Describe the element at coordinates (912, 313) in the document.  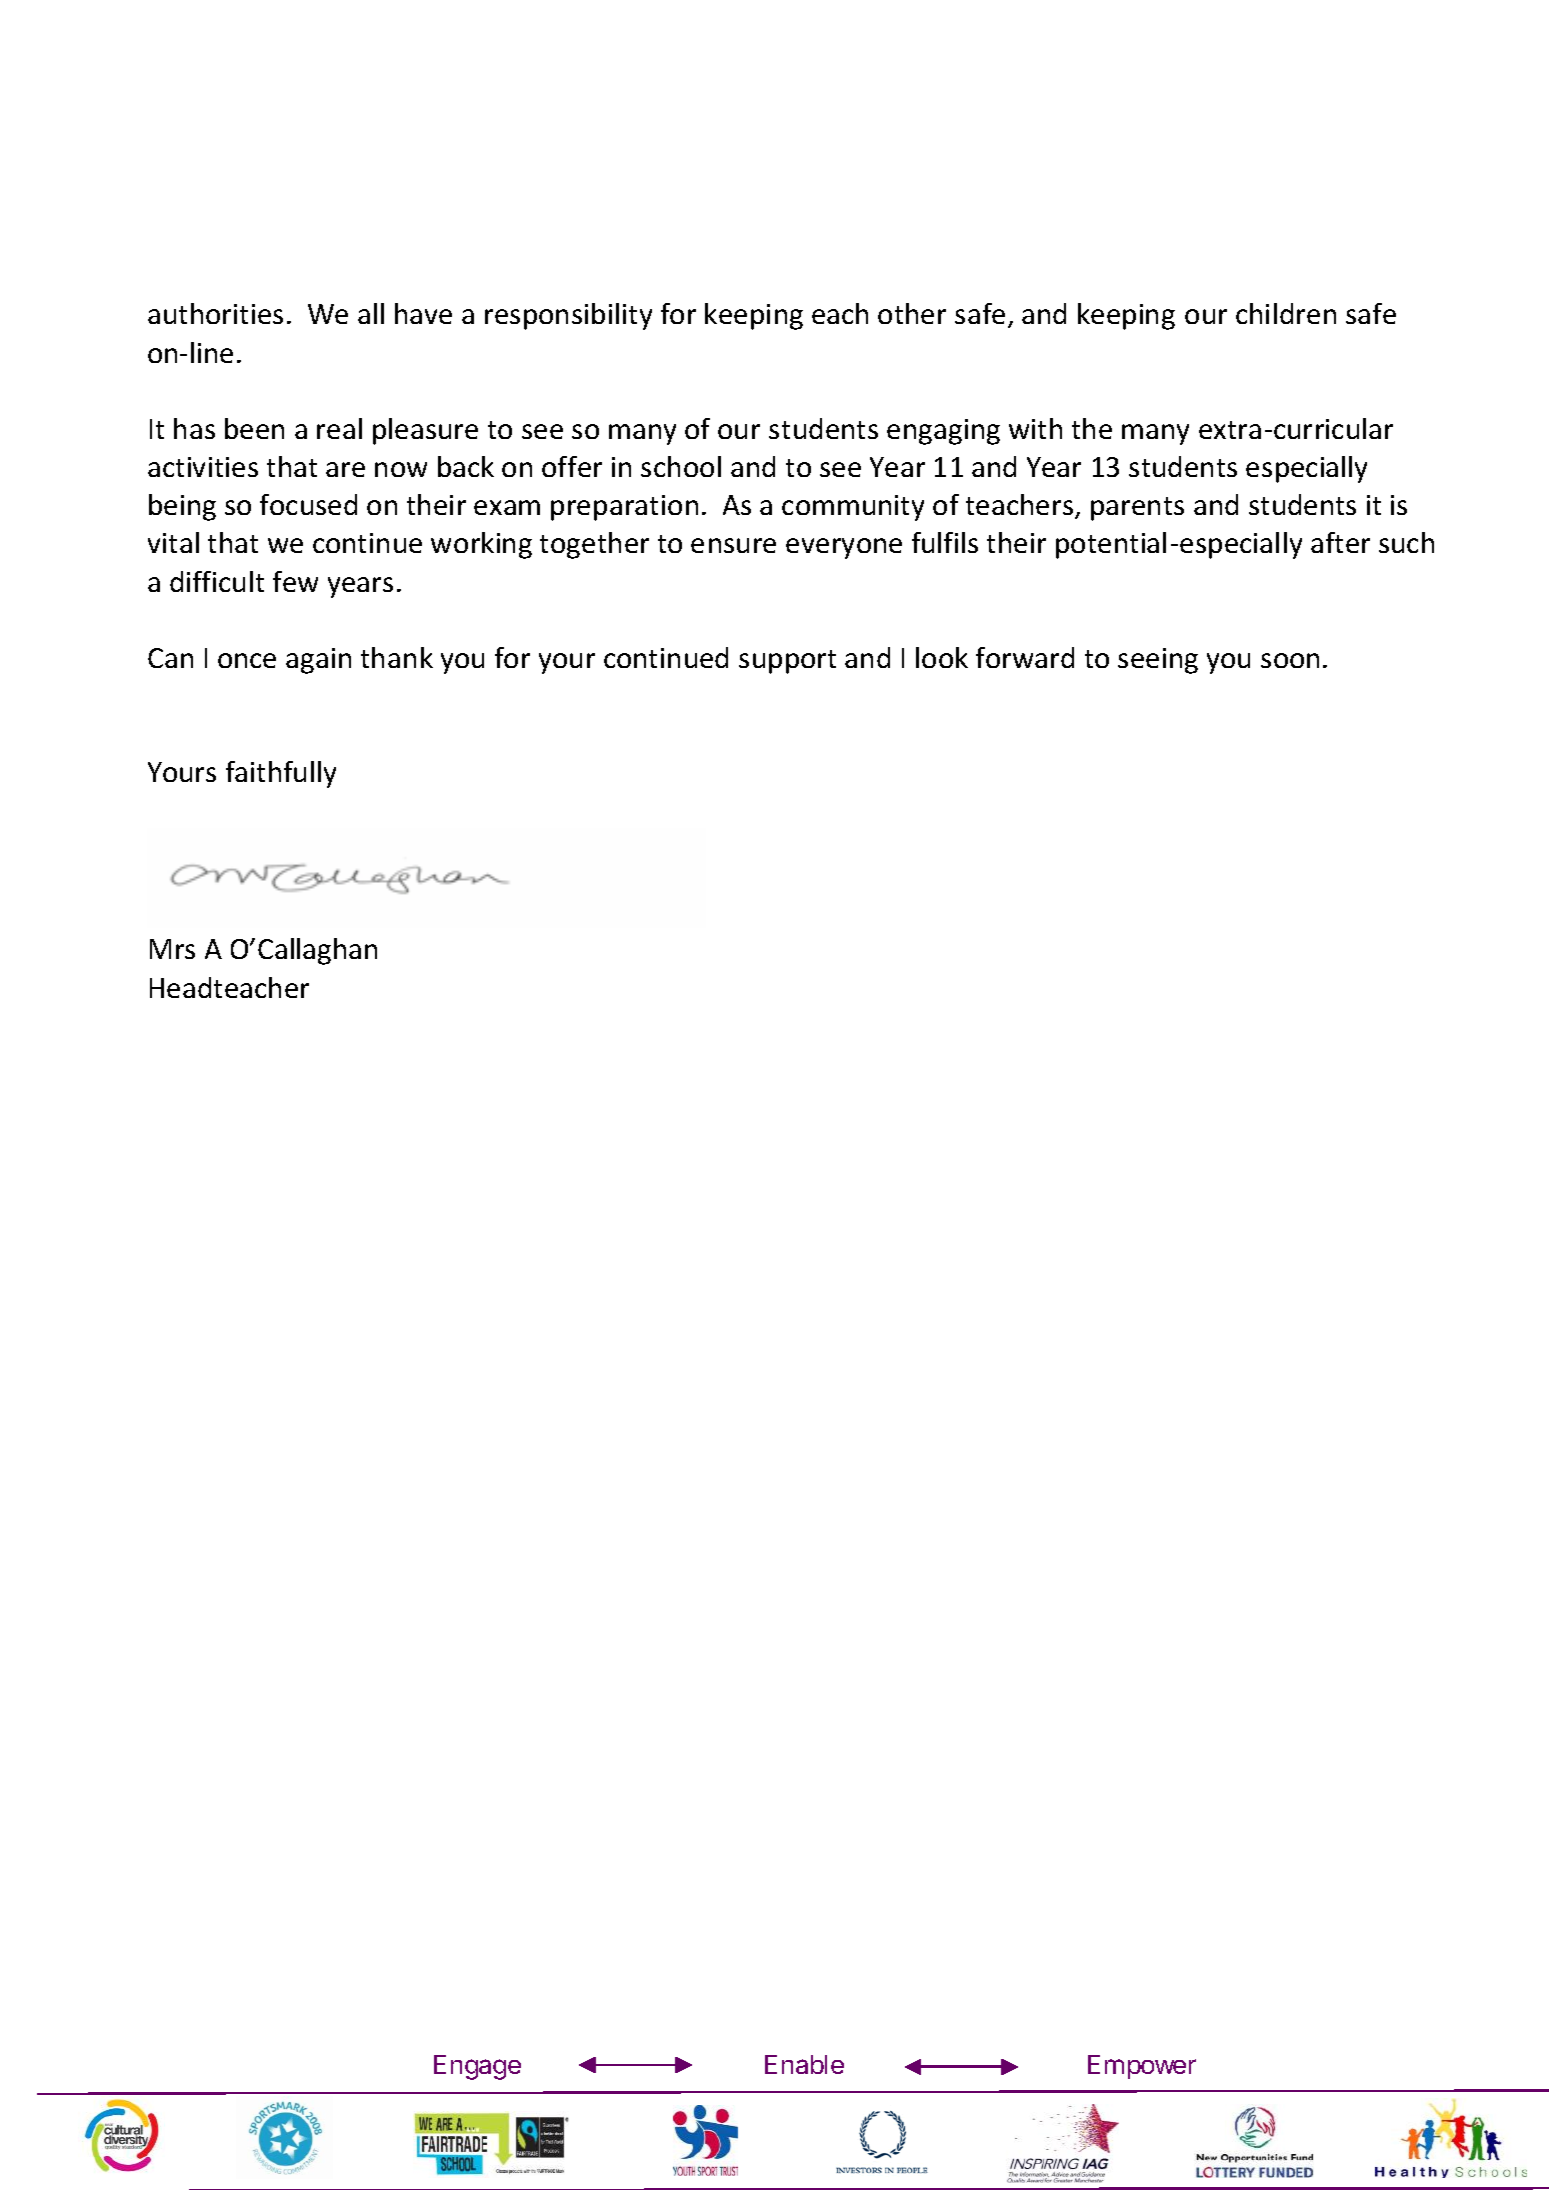
I see `other` at that location.
